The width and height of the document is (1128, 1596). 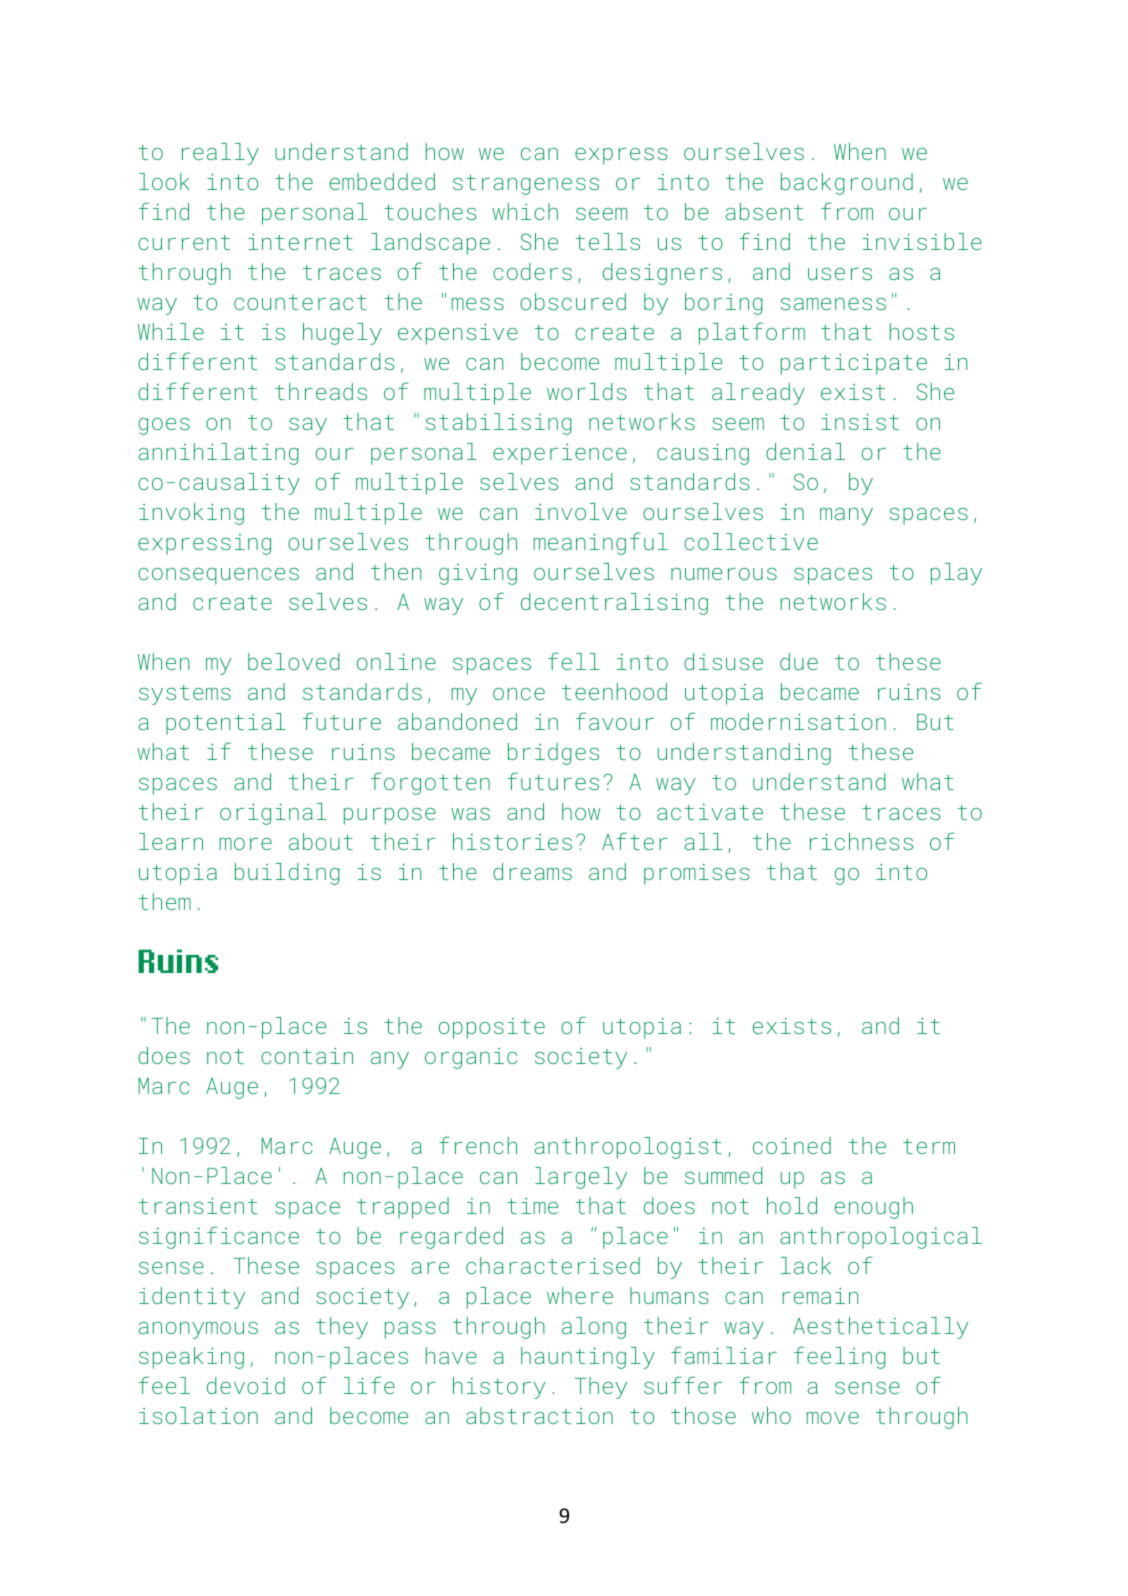 I want to click on really, so click(x=220, y=154).
